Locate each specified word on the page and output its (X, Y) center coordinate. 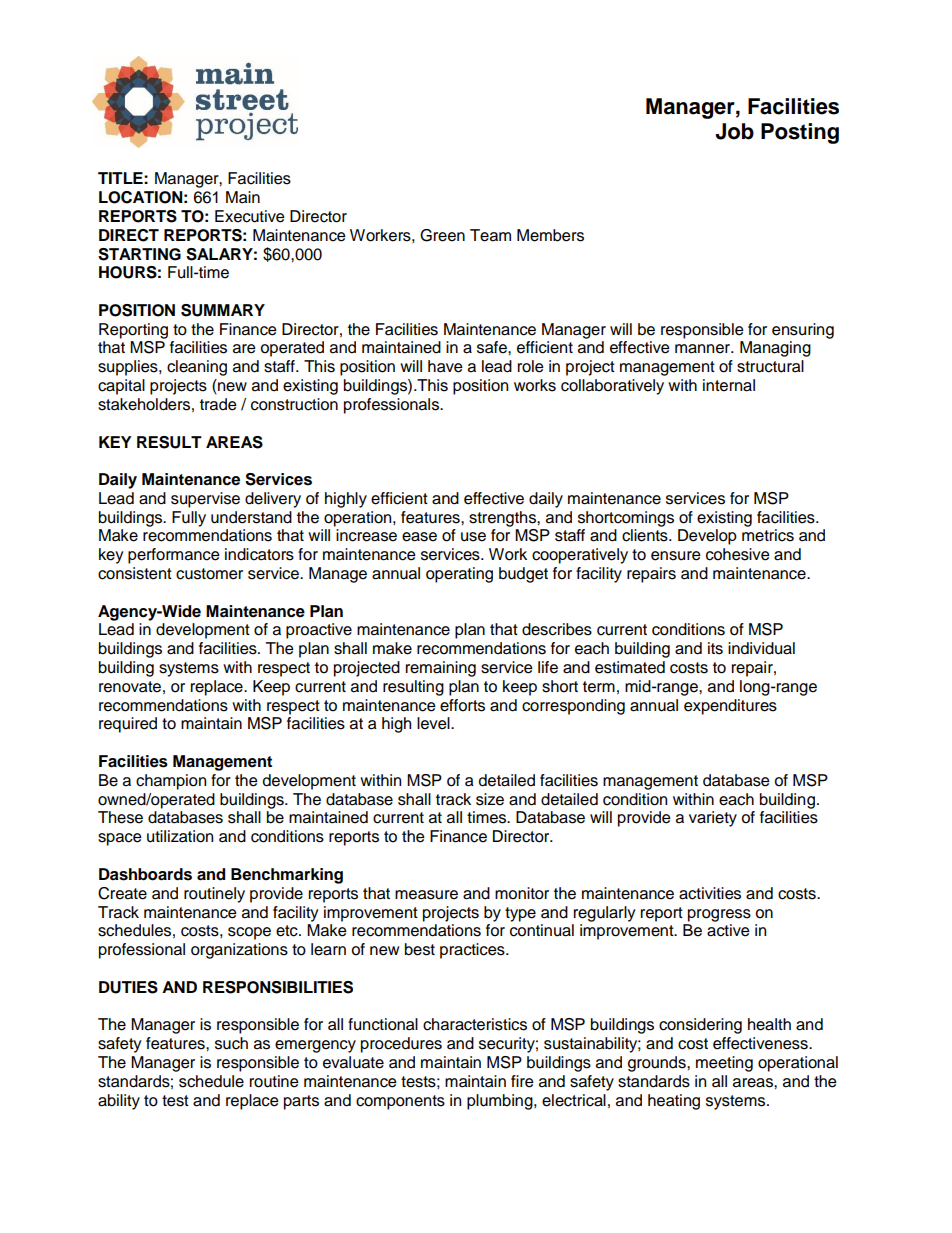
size (490, 799)
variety (713, 819)
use (473, 537)
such (231, 1043)
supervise (205, 500)
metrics (768, 535)
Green (442, 235)
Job (734, 131)
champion (171, 782)
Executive (250, 216)
